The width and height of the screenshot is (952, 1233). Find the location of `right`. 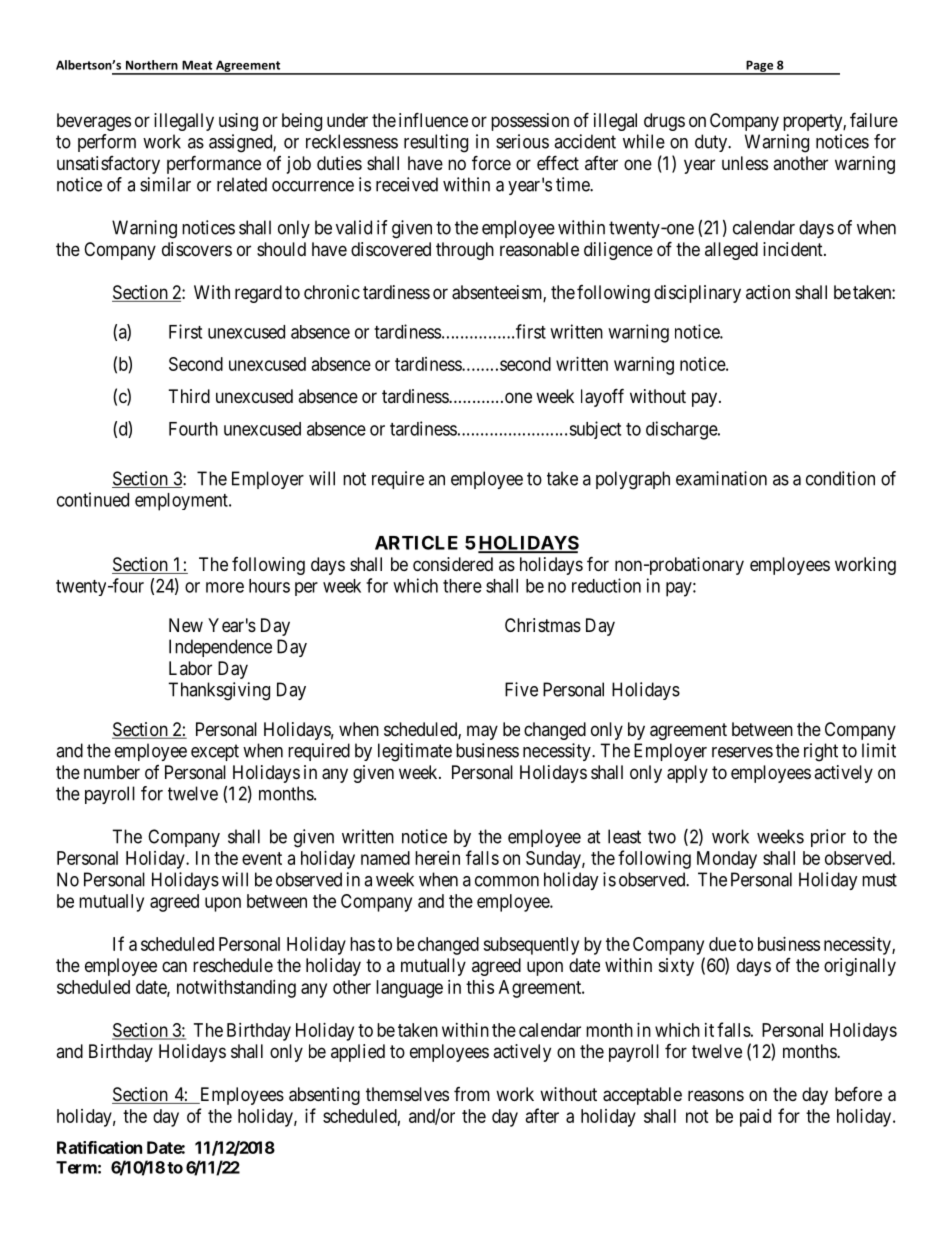

right is located at coordinates (821, 752).
